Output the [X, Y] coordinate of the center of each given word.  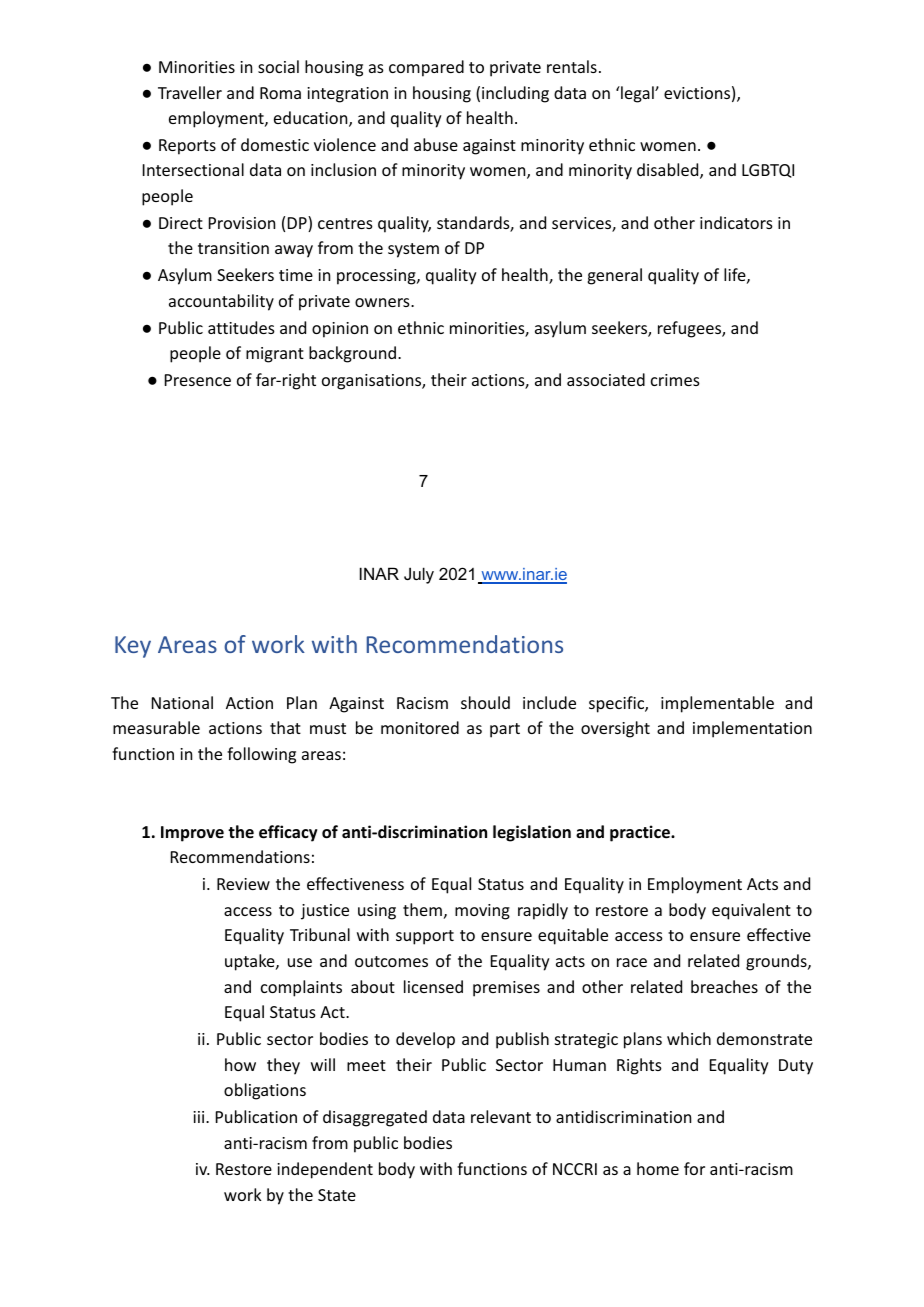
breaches [724, 986]
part [505, 730]
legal [637, 94]
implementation [752, 729]
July [419, 575]
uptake [251, 962]
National [182, 702]
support [425, 937]
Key [133, 647]
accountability [221, 302]
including [515, 94]
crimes [675, 380]
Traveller [190, 92]
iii [200, 1117]
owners [383, 302]
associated [606, 379]
